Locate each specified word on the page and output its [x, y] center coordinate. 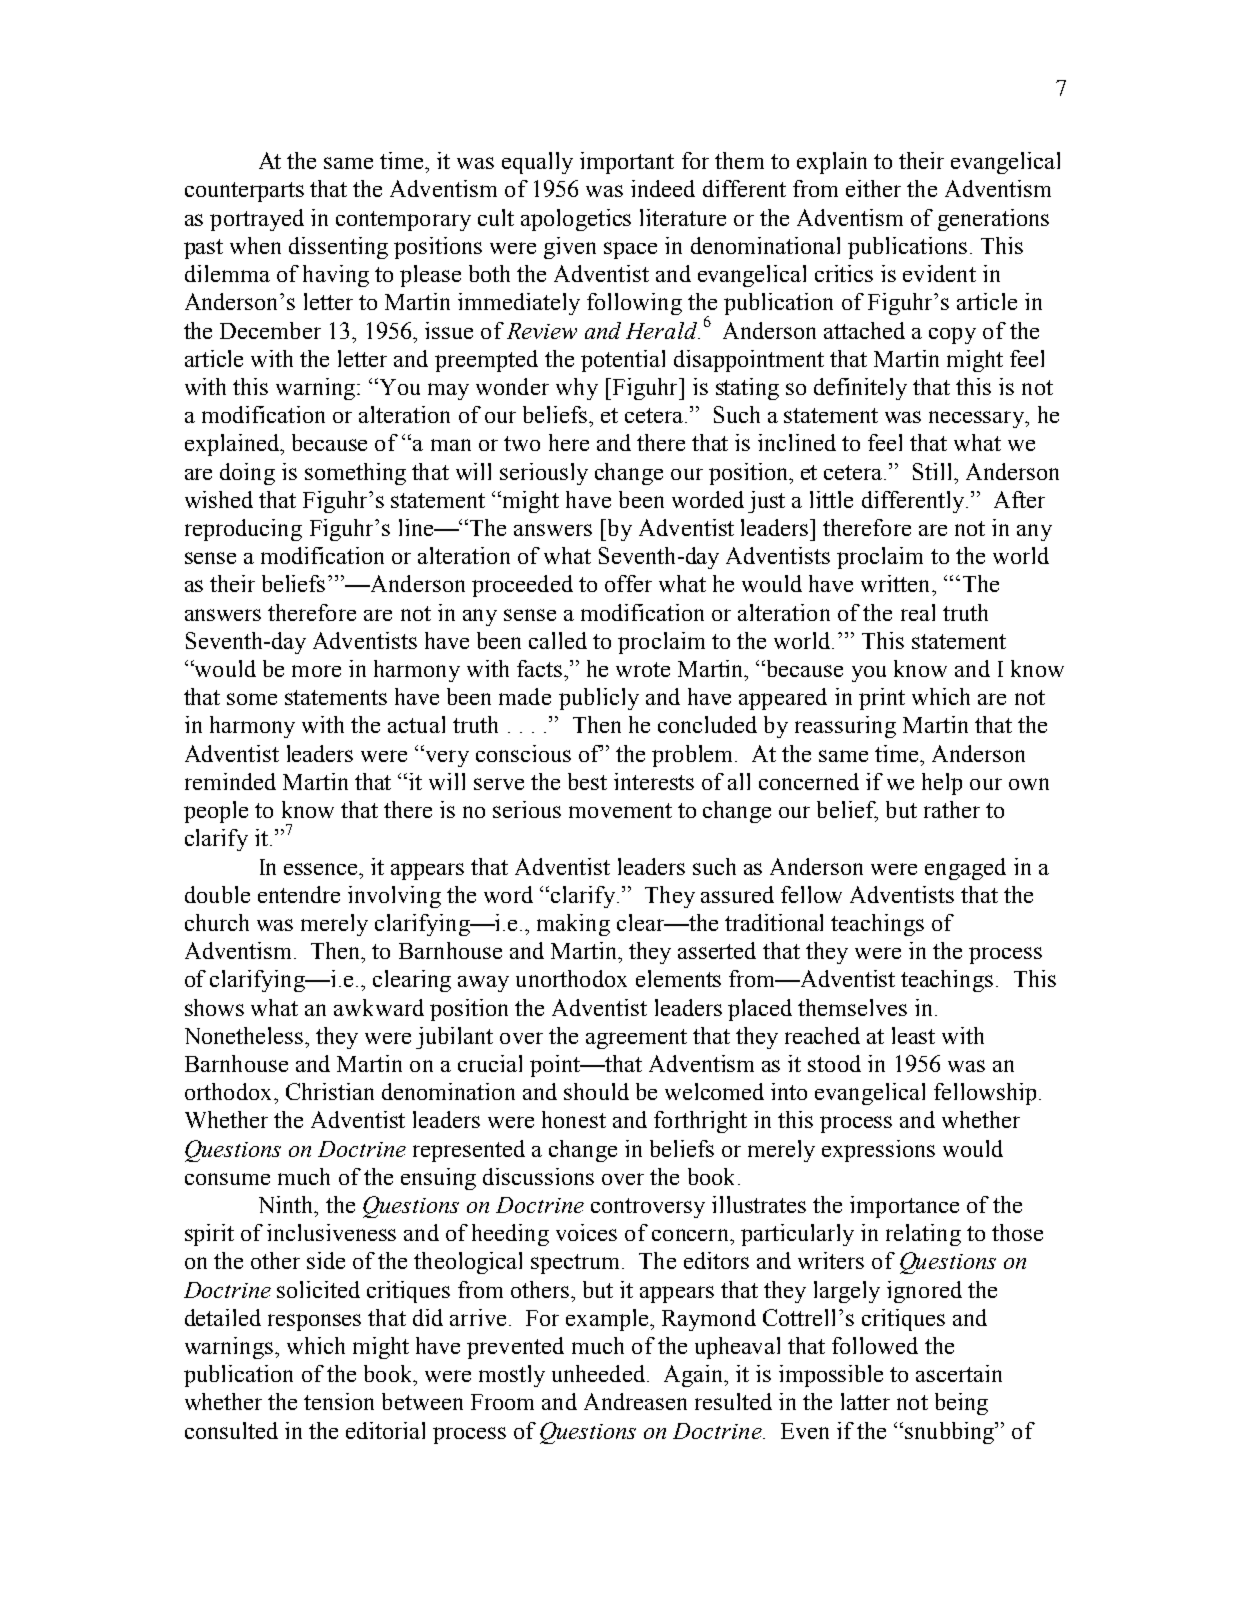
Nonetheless [244, 1035]
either [873, 188]
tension [339, 1401]
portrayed [257, 220]
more [316, 671]
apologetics [576, 220]
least [913, 1035]
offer [628, 583]
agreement [636, 1039]
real [918, 612]
